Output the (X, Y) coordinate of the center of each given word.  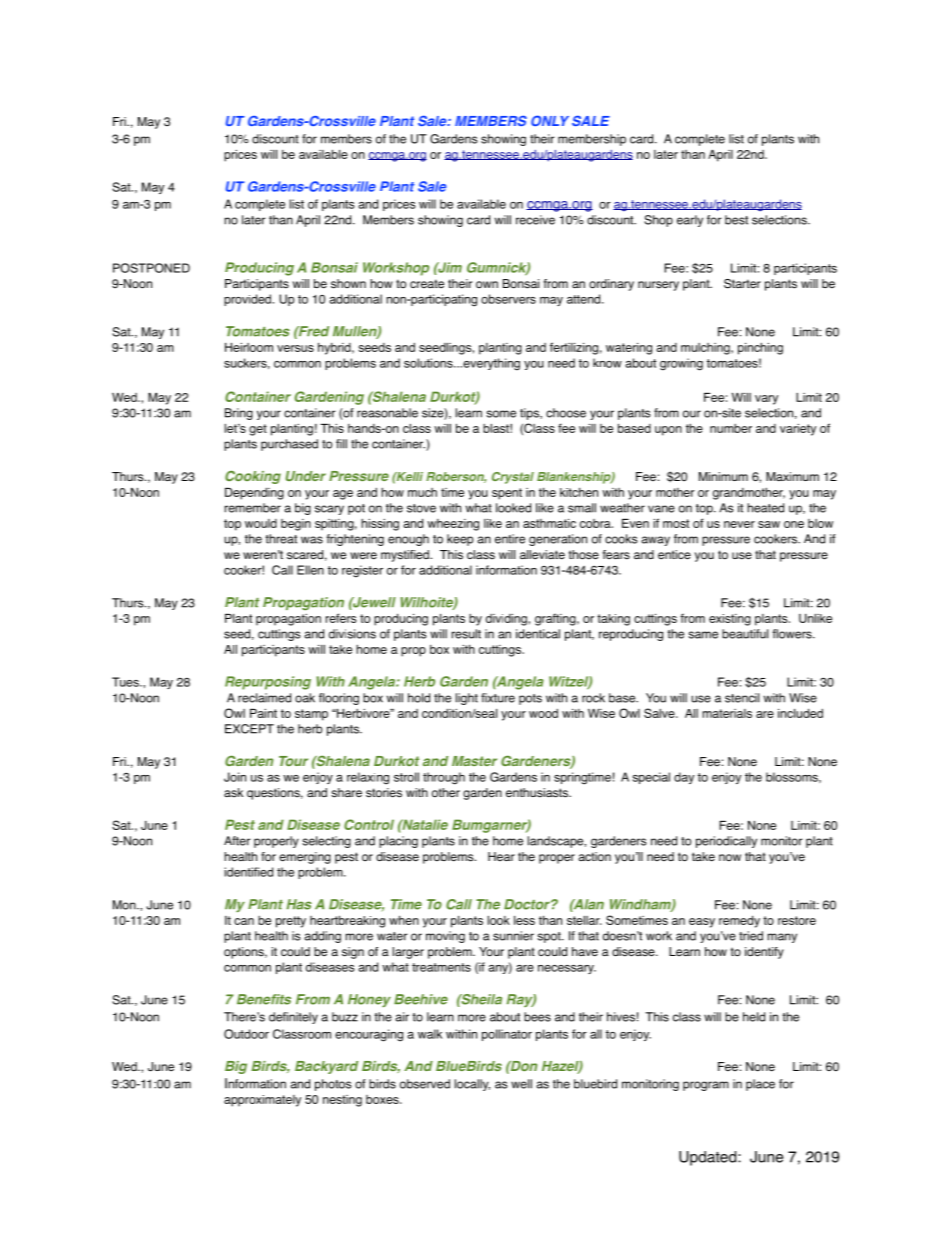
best (736, 220)
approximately (262, 1101)
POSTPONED (151, 268)
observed (425, 1084)
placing (398, 842)
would (261, 523)
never (739, 524)
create (427, 283)
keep (460, 540)
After (237, 841)
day (684, 778)
